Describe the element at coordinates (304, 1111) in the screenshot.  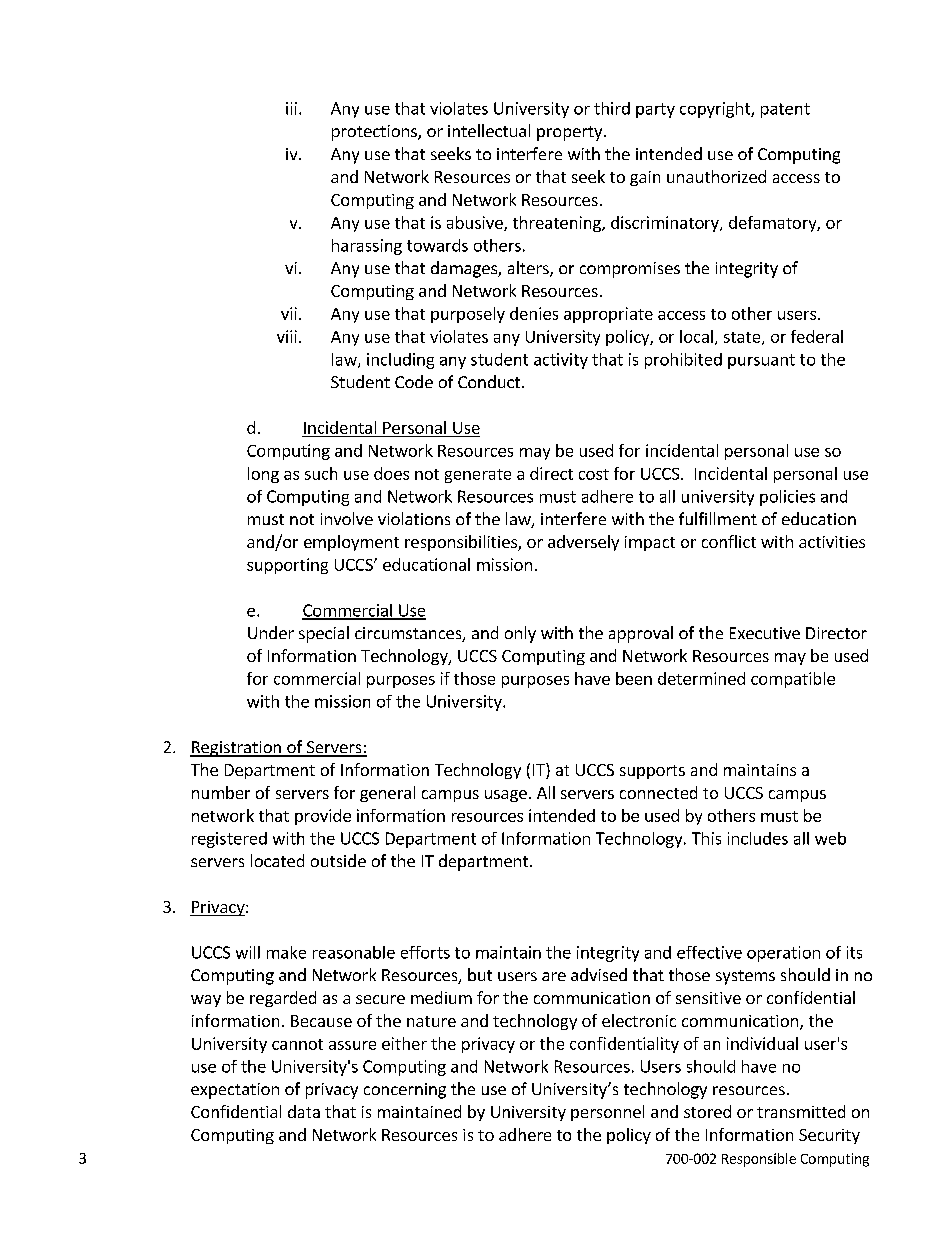
I see `data` at that location.
